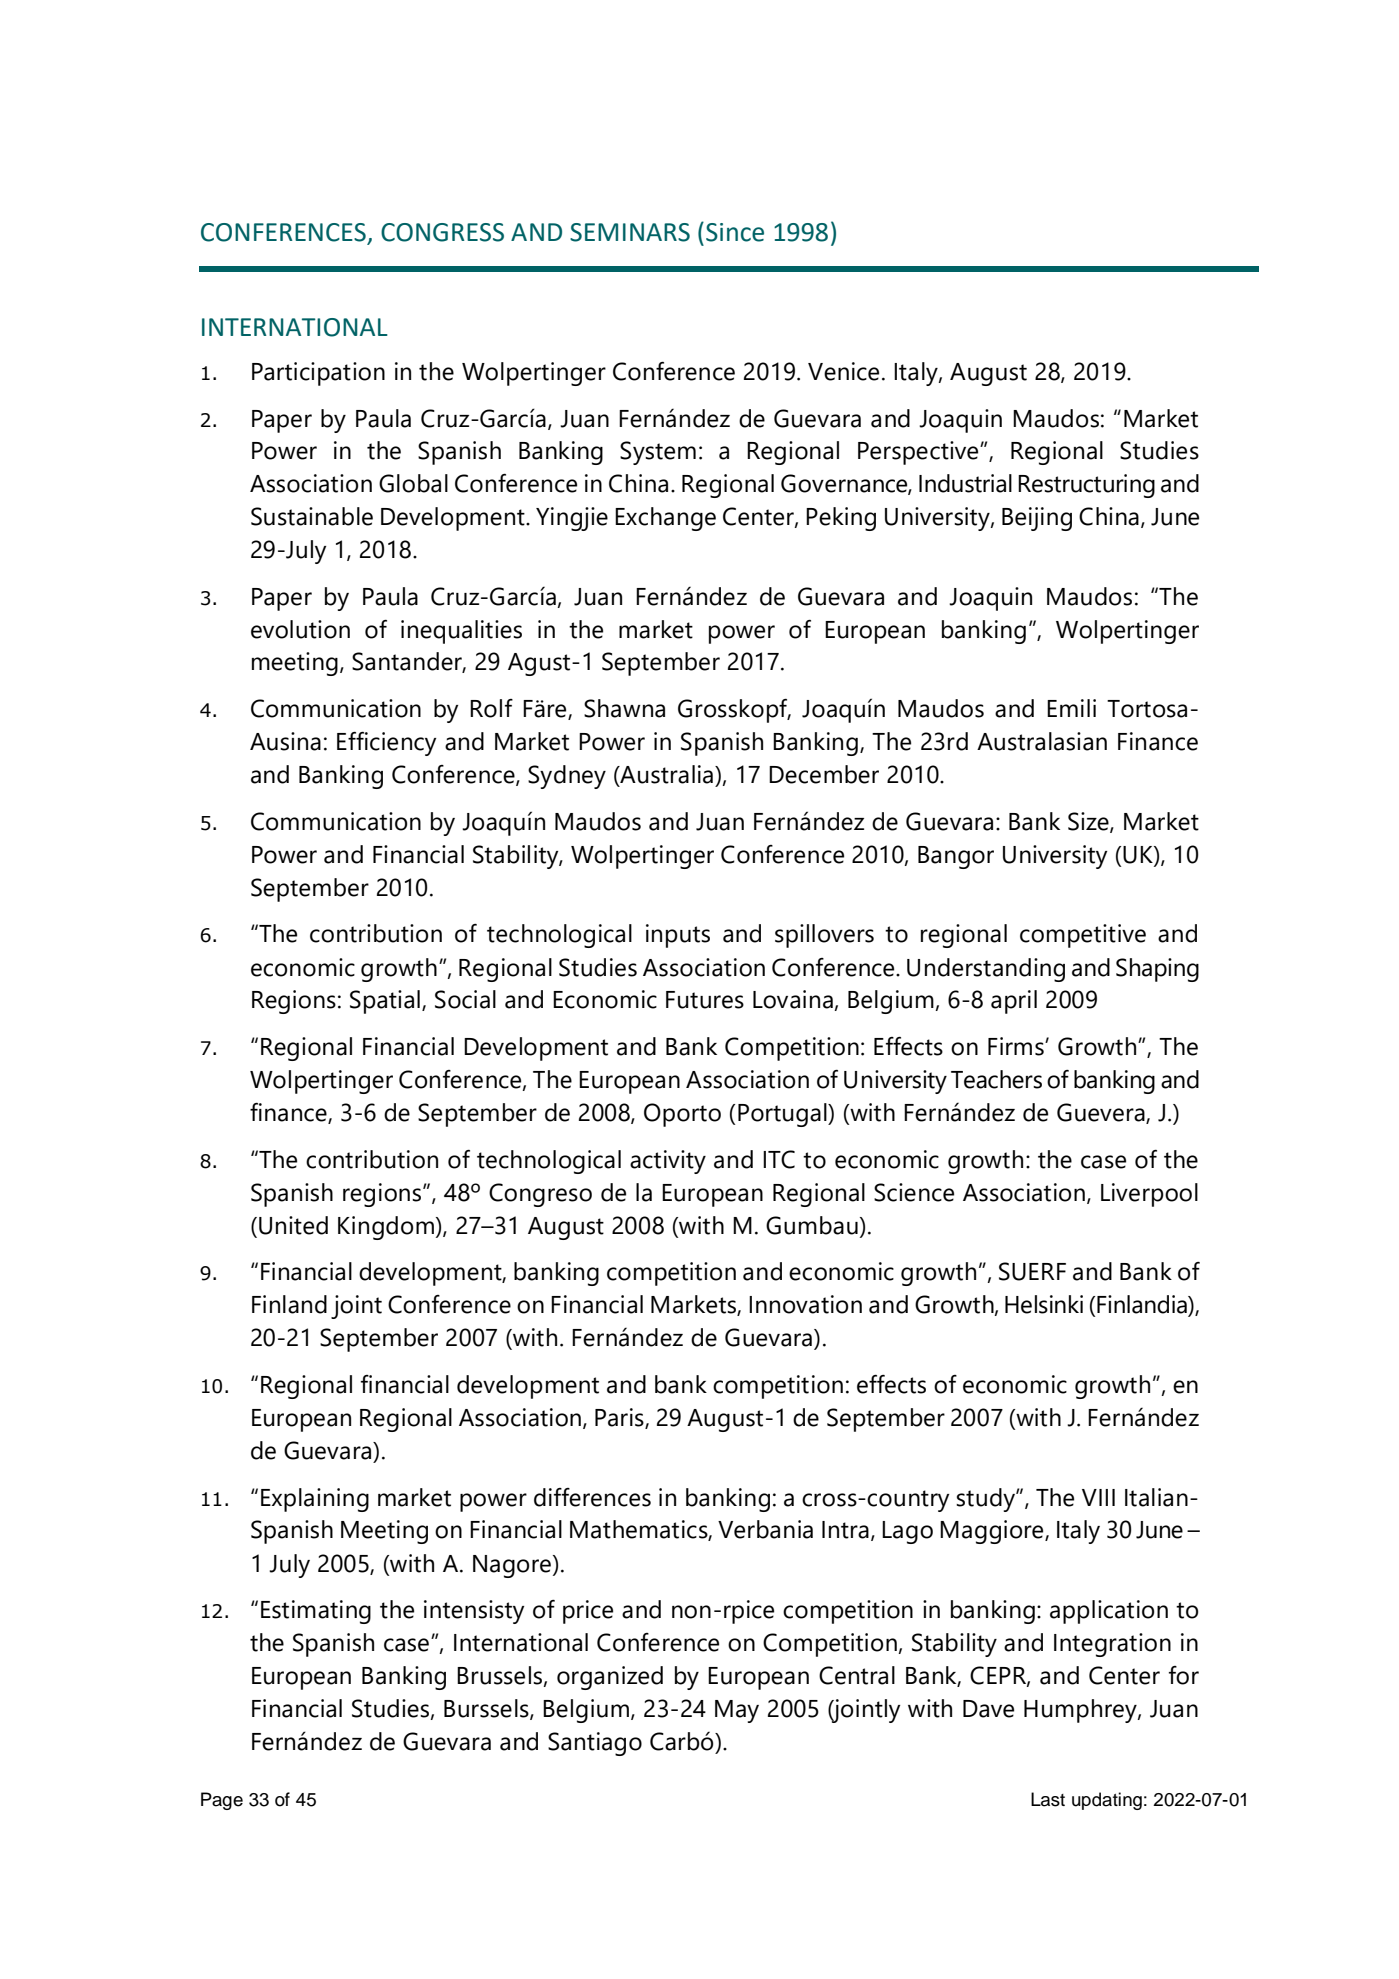  What do you see at coordinates (318, 374) in the screenshot?
I see `Participation` at bounding box center [318, 374].
